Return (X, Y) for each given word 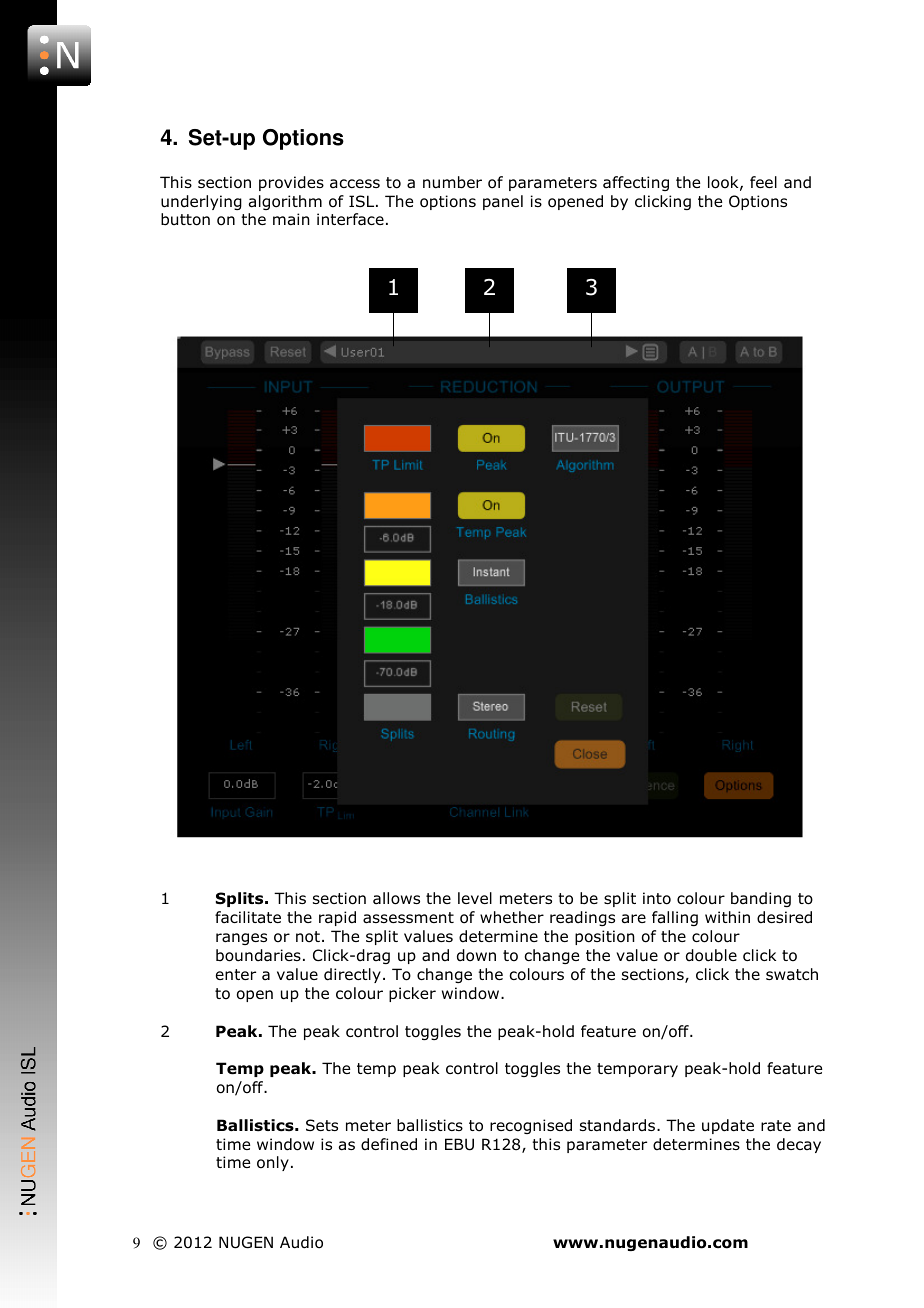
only (273, 1163)
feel (763, 182)
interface (350, 219)
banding (761, 899)
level (475, 898)
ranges (241, 939)
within (727, 917)
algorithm (285, 202)
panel (503, 202)
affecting (636, 183)
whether (512, 917)
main (291, 219)
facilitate (248, 917)
